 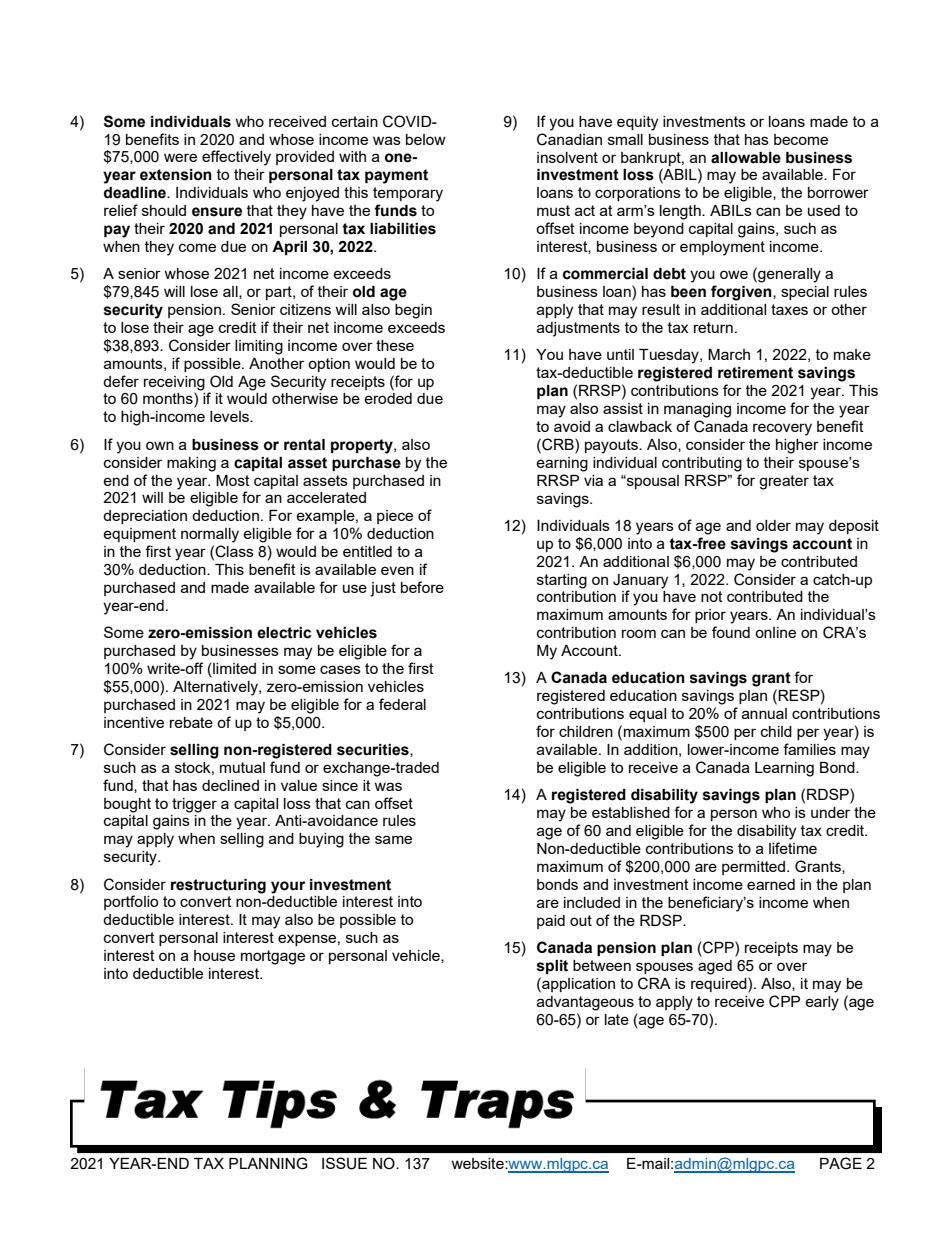 What do you see at coordinates (715, 967) in the document?
I see `aged` at bounding box center [715, 967].
